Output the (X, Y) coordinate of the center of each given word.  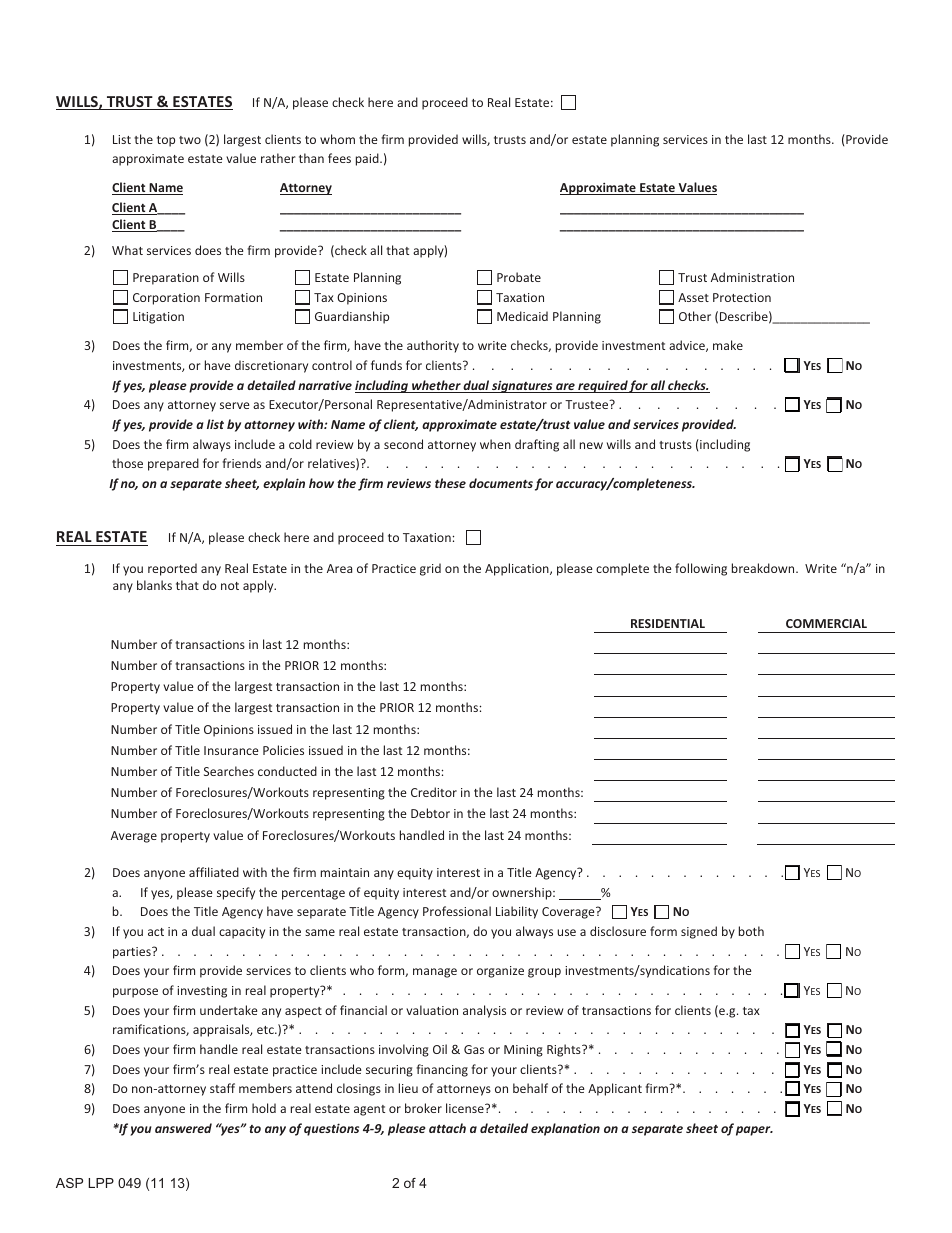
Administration (752, 277)
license (466, 1108)
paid (368, 159)
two (190, 140)
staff (222, 1088)
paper (754, 1131)
